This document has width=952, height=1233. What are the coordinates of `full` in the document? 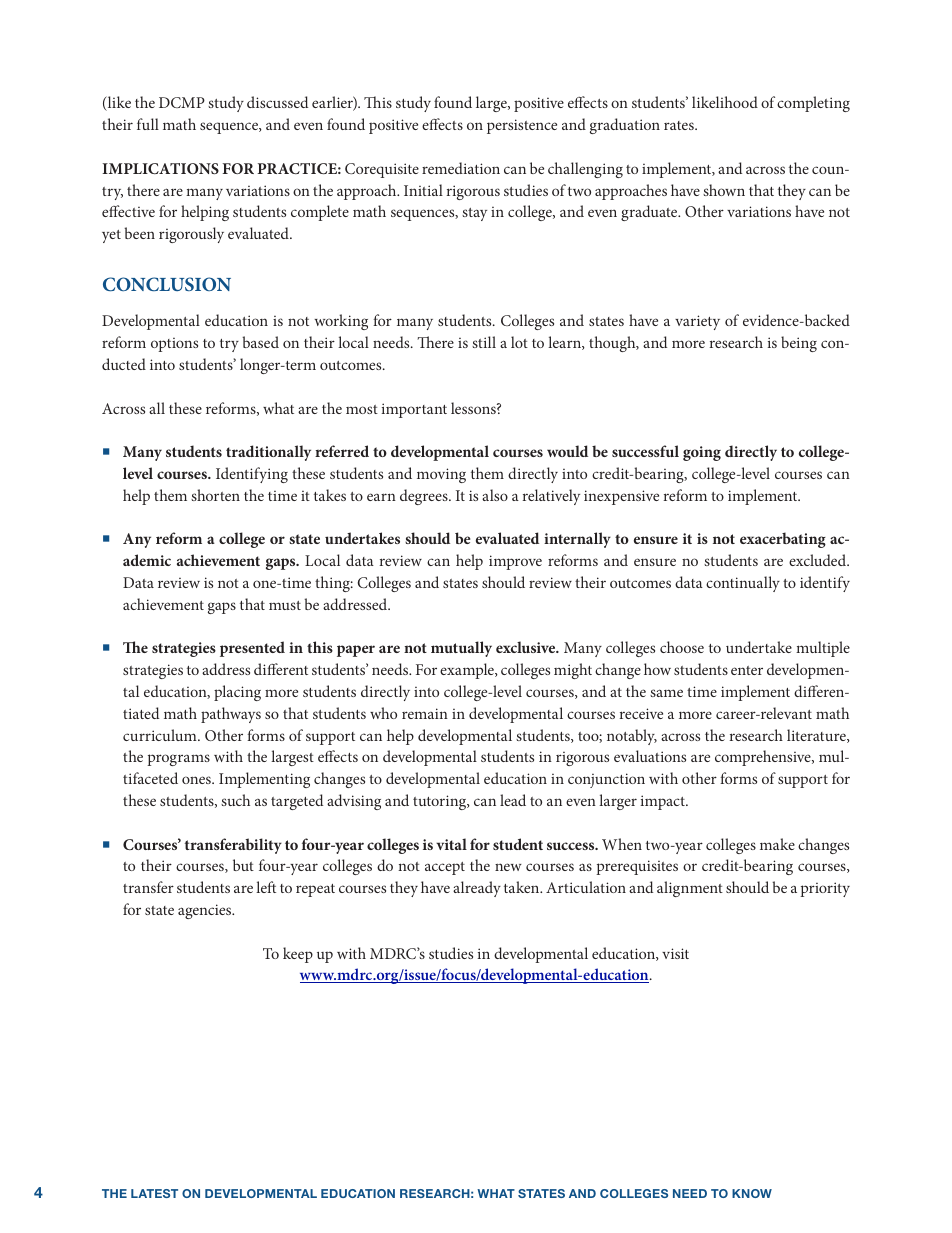 It's located at (148, 124).
